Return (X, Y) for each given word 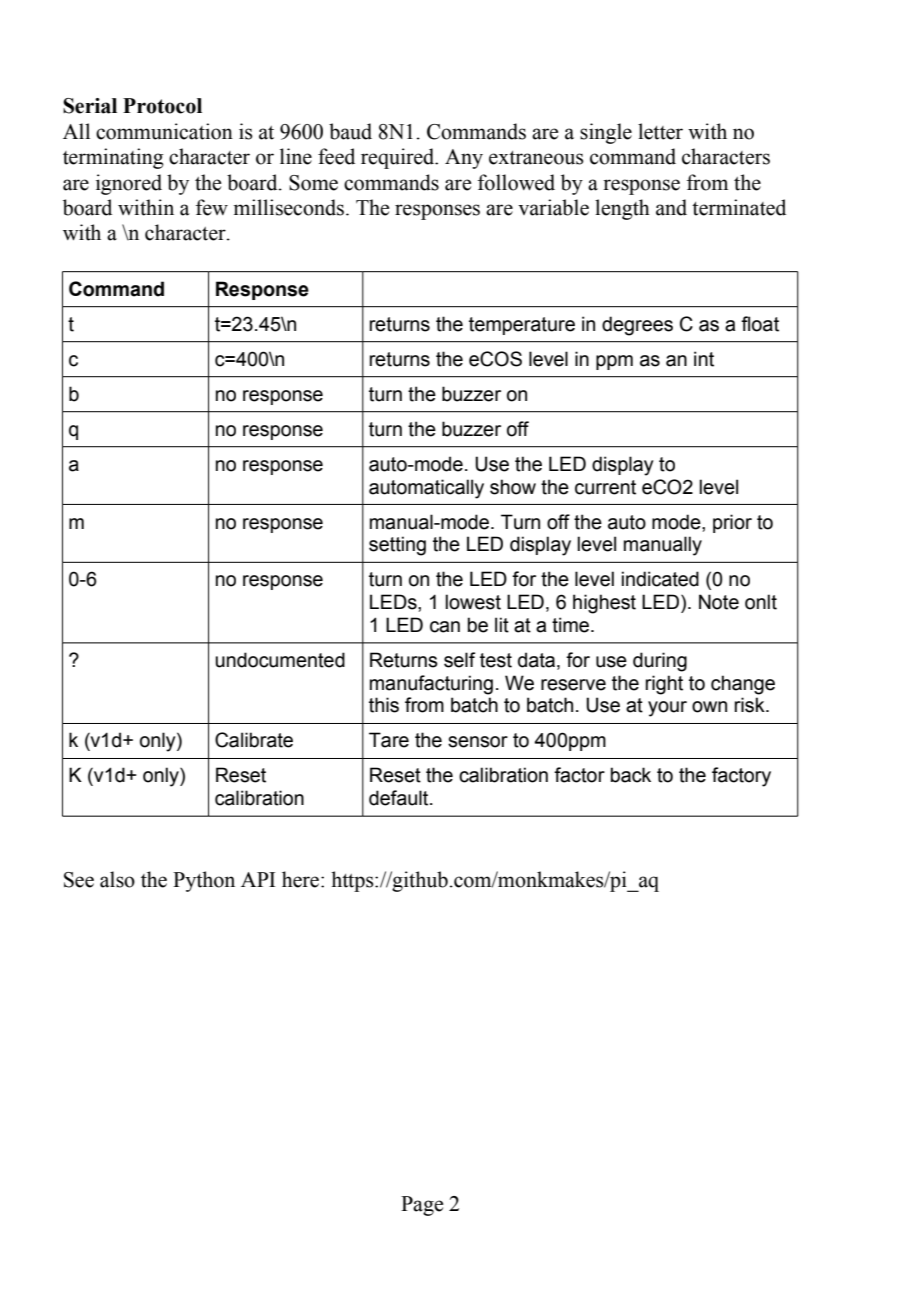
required (399, 158)
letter (660, 131)
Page (422, 1206)
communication (164, 131)
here (300, 879)
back (631, 775)
